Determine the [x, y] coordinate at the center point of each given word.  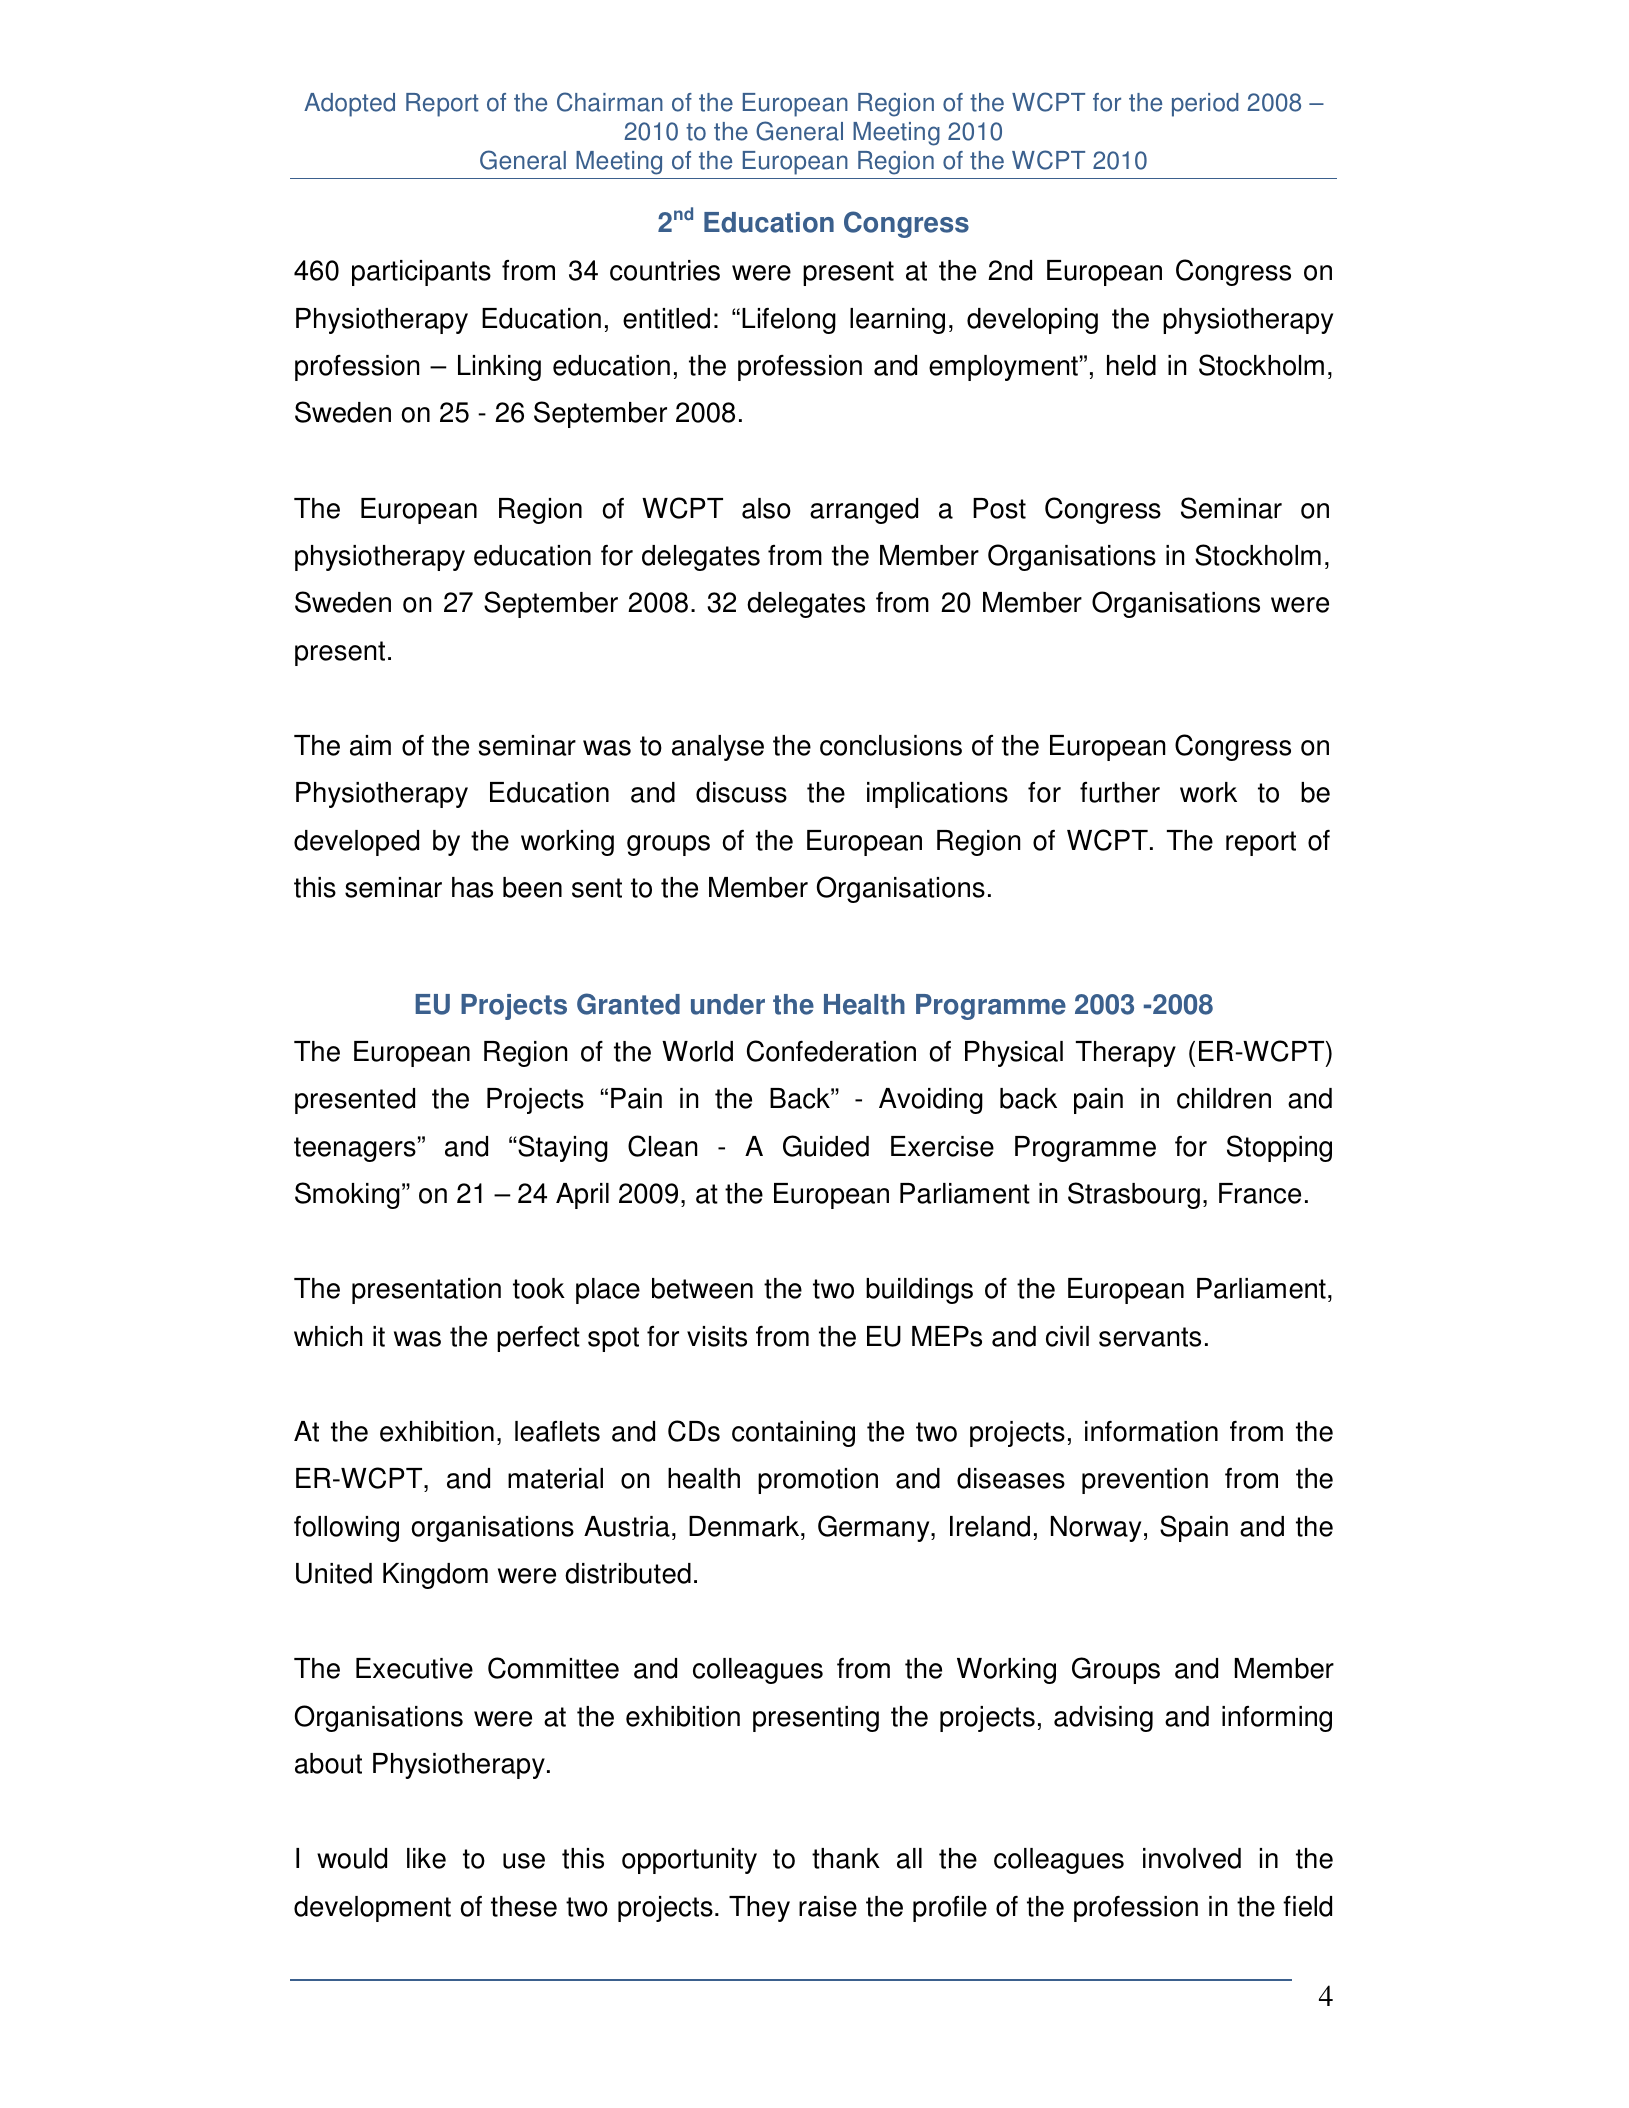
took [539, 1288]
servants [1150, 1337]
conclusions [891, 745]
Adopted [349, 105]
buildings [919, 1291]
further [1120, 792]
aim [370, 745]
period [1205, 105]
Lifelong [789, 321]
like [426, 1858]
